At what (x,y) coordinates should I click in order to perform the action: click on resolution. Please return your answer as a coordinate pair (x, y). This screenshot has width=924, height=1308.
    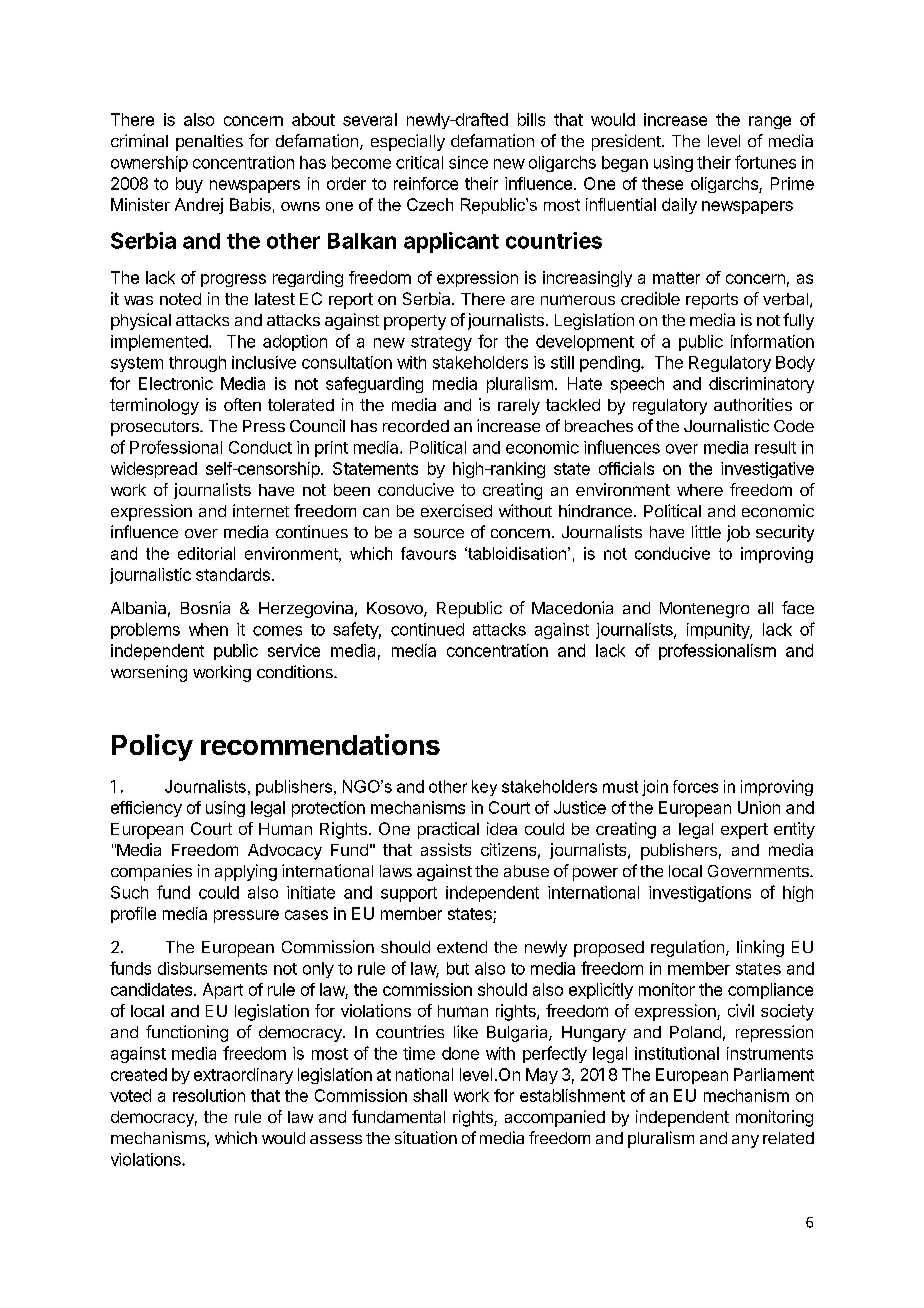
    Looking at the image, I should click on (209, 1095).
